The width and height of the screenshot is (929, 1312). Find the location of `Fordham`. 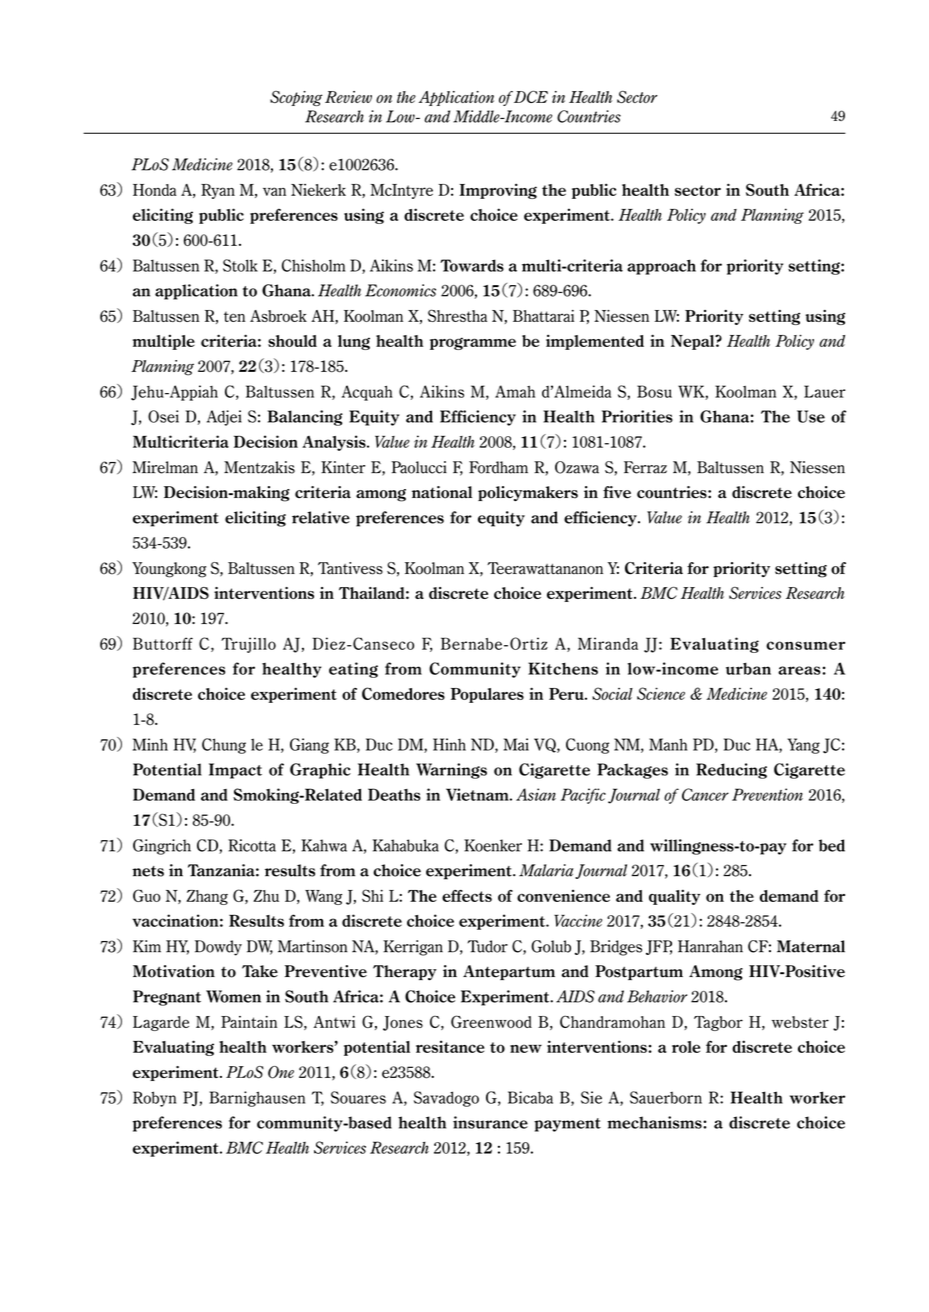

Fordham is located at coordinates (498, 467).
